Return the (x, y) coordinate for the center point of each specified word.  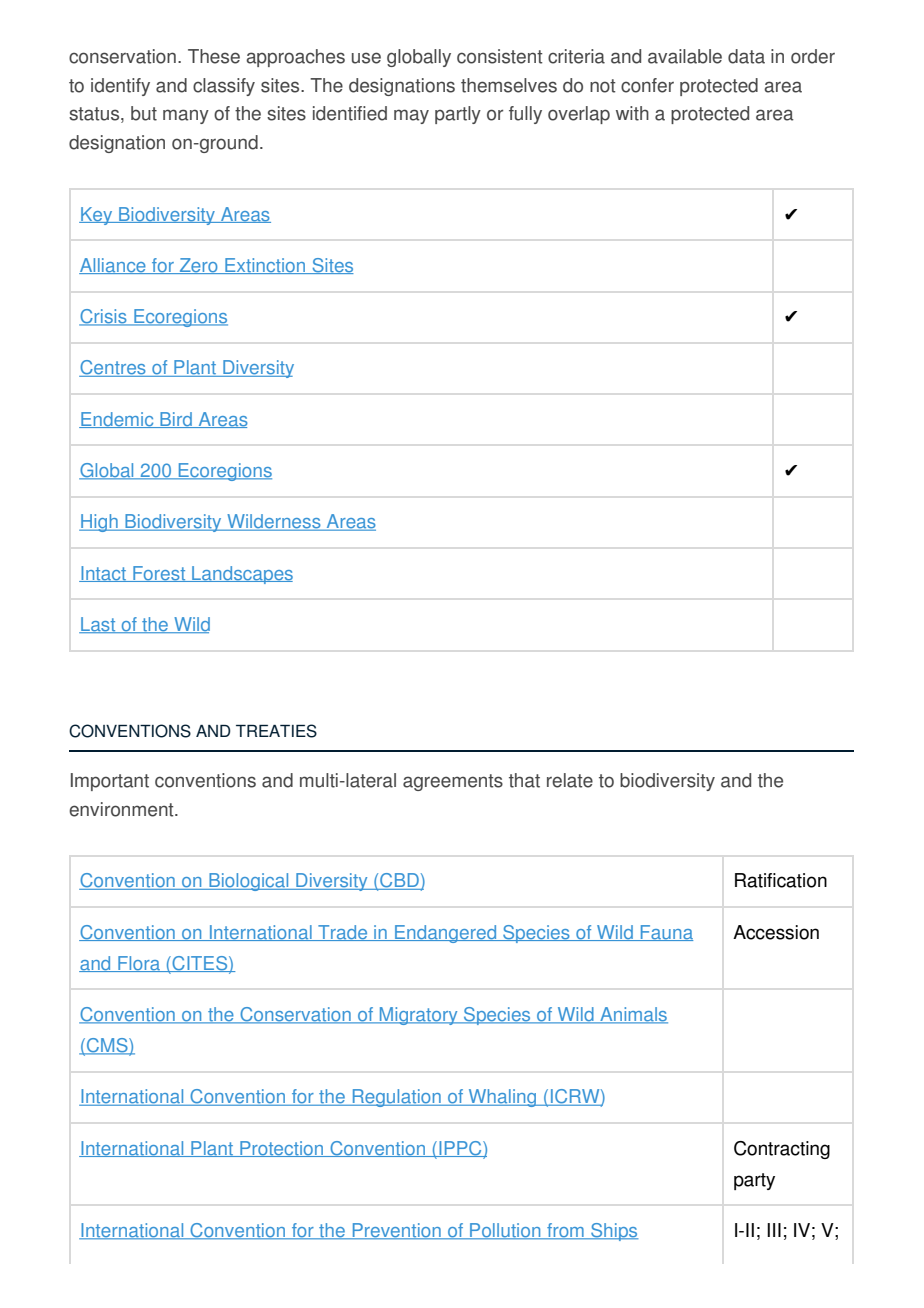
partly (458, 115)
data (746, 56)
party (754, 1181)
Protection (282, 1149)
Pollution (505, 1231)
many (186, 116)
